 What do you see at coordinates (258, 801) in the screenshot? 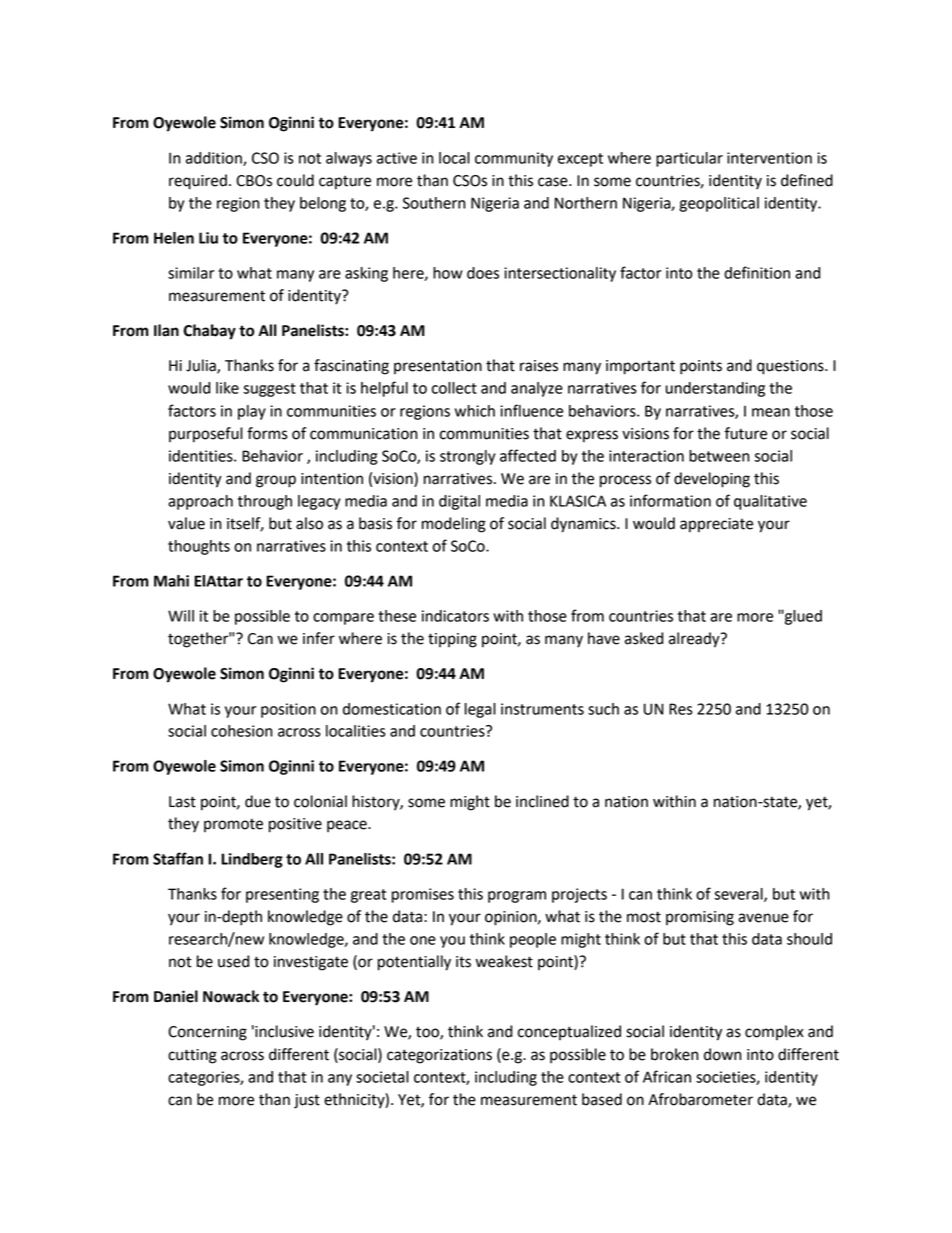
I see `due` at bounding box center [258, 801].
